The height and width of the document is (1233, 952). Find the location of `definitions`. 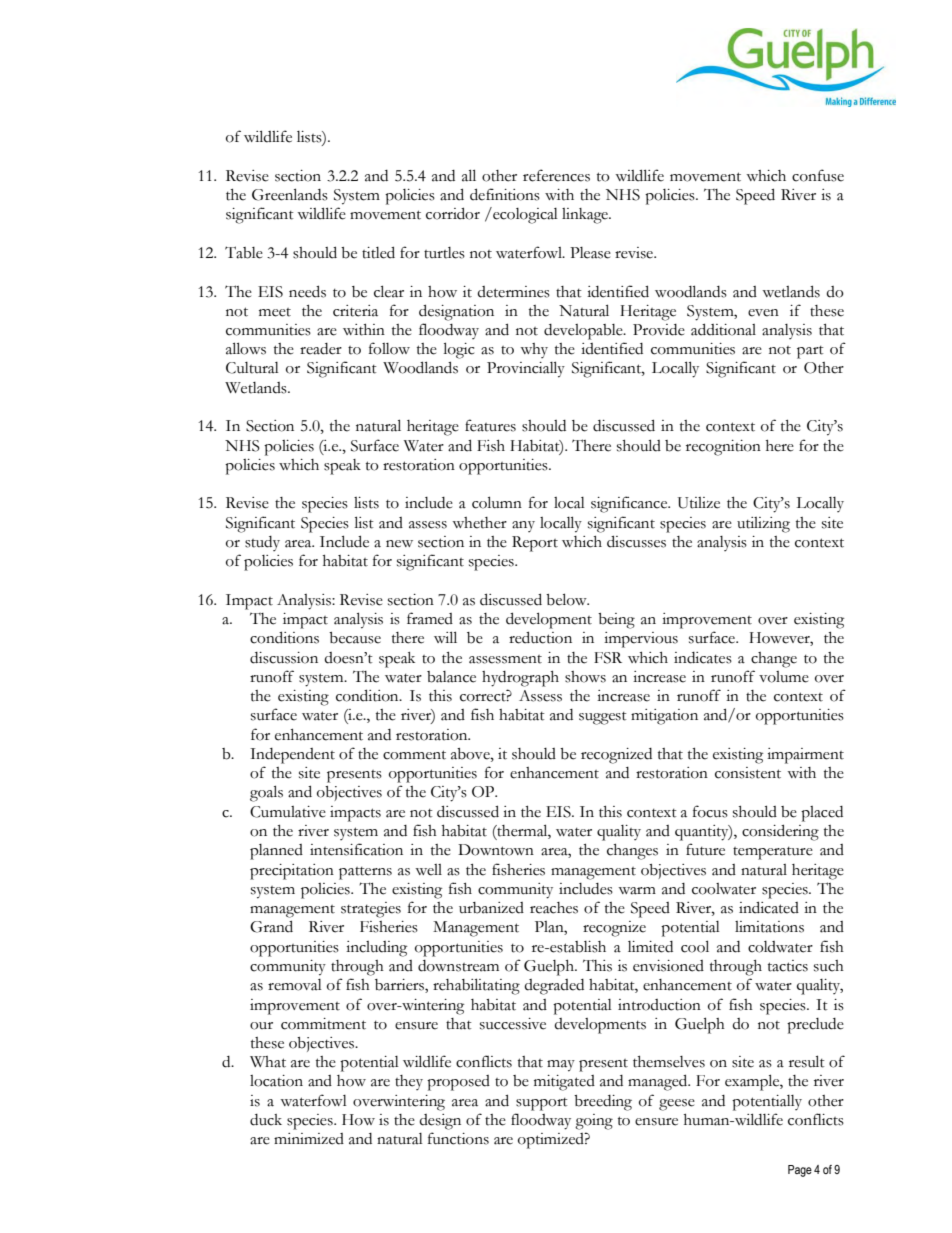

definitions is located at coordinates (505, 194).
